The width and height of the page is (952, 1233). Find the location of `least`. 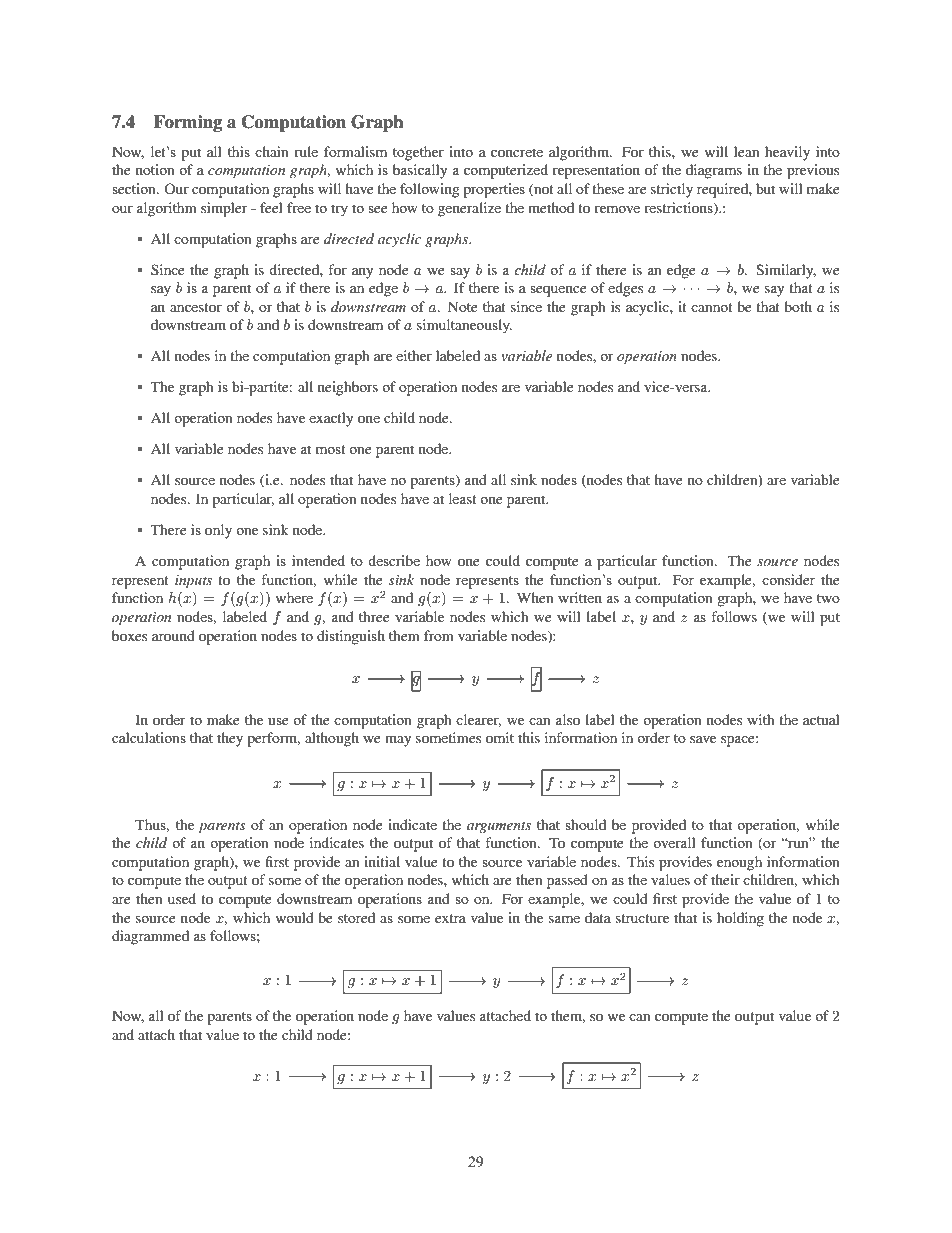

least is located at coordinates (463, 498).
